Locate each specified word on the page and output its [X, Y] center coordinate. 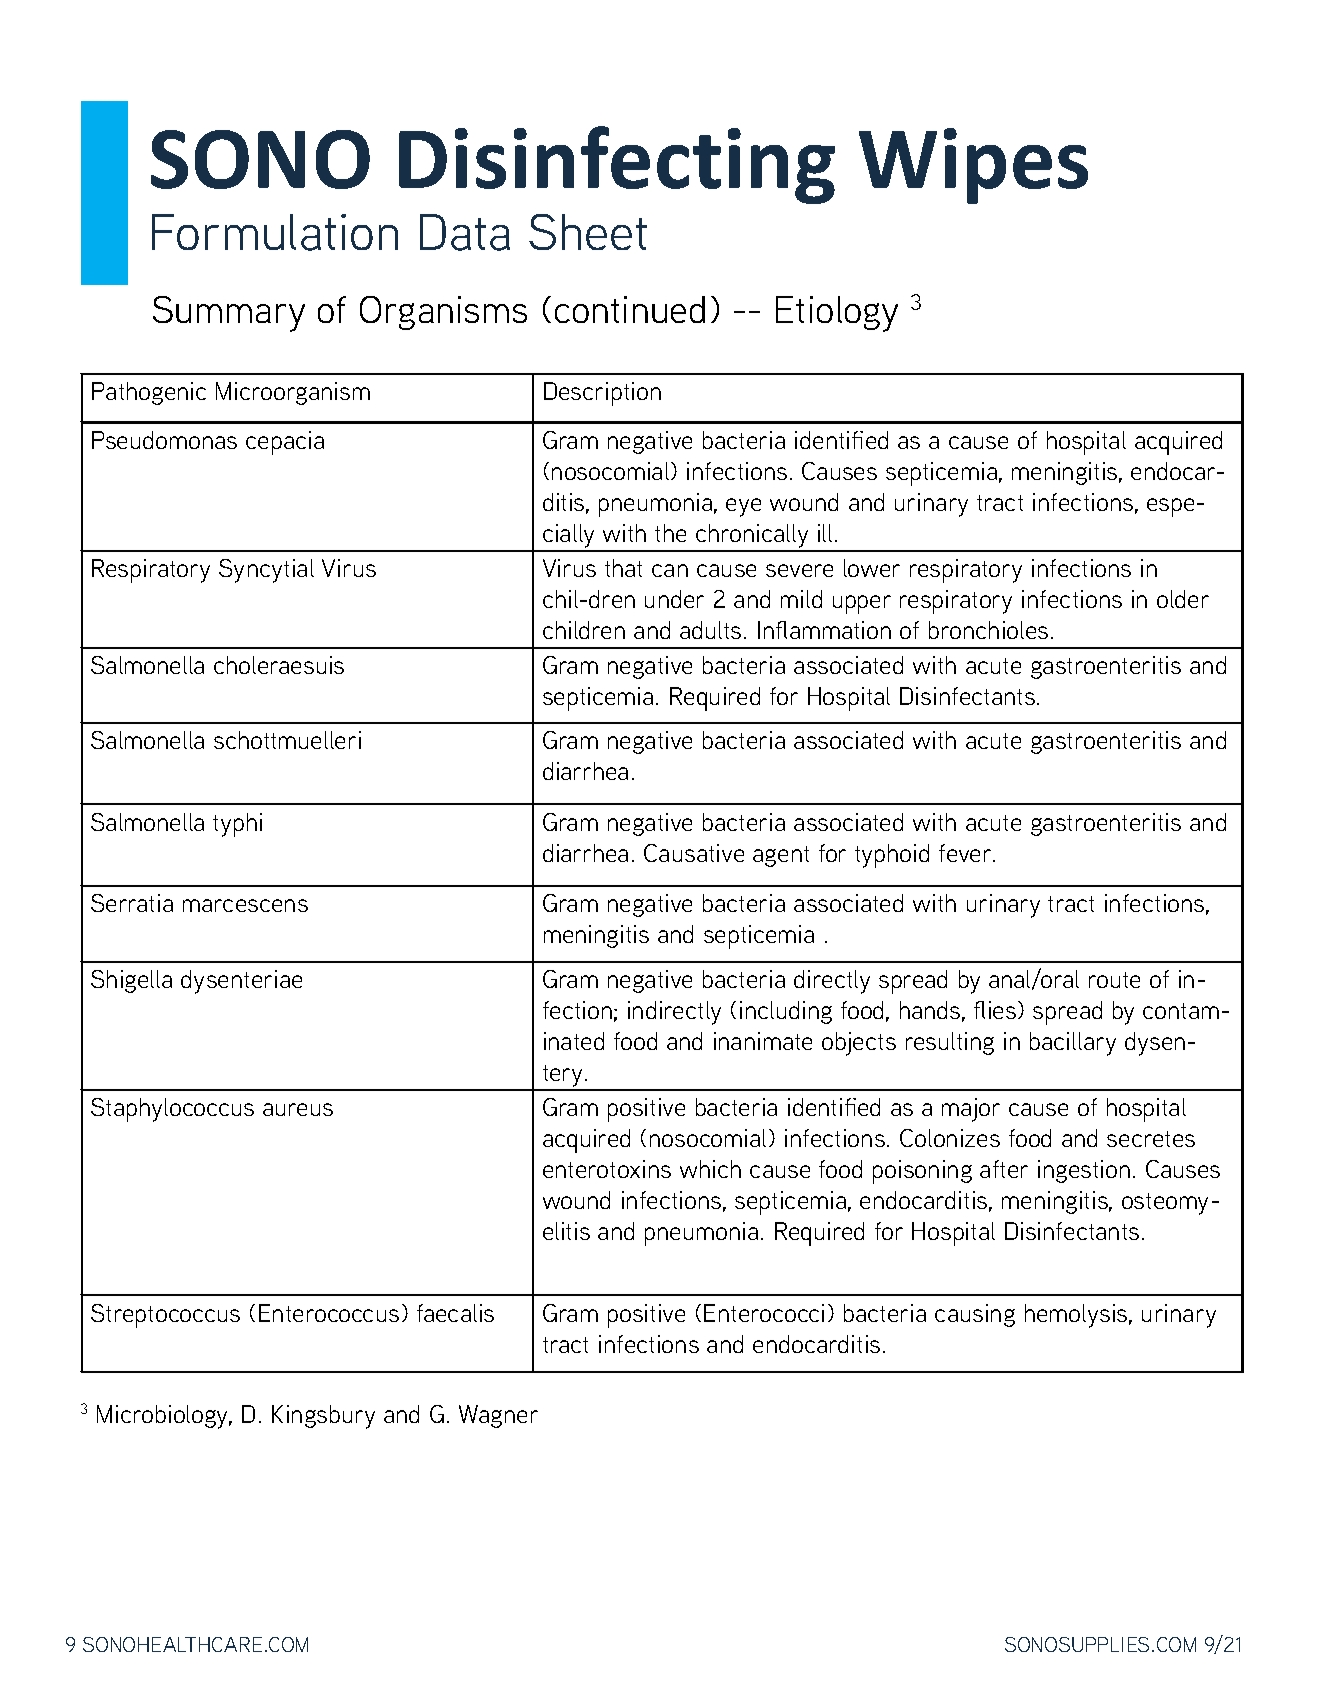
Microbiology [164, 1417]
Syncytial [266, 571]
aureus [298, 1109]
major [971, 1110]
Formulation [275, 232]
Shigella [131, 981]
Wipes [973, 166]
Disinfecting [617, 165]
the [670, 533]
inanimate [763, 1041]
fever [966, 853]
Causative [694, 853]
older [1183, 599]
